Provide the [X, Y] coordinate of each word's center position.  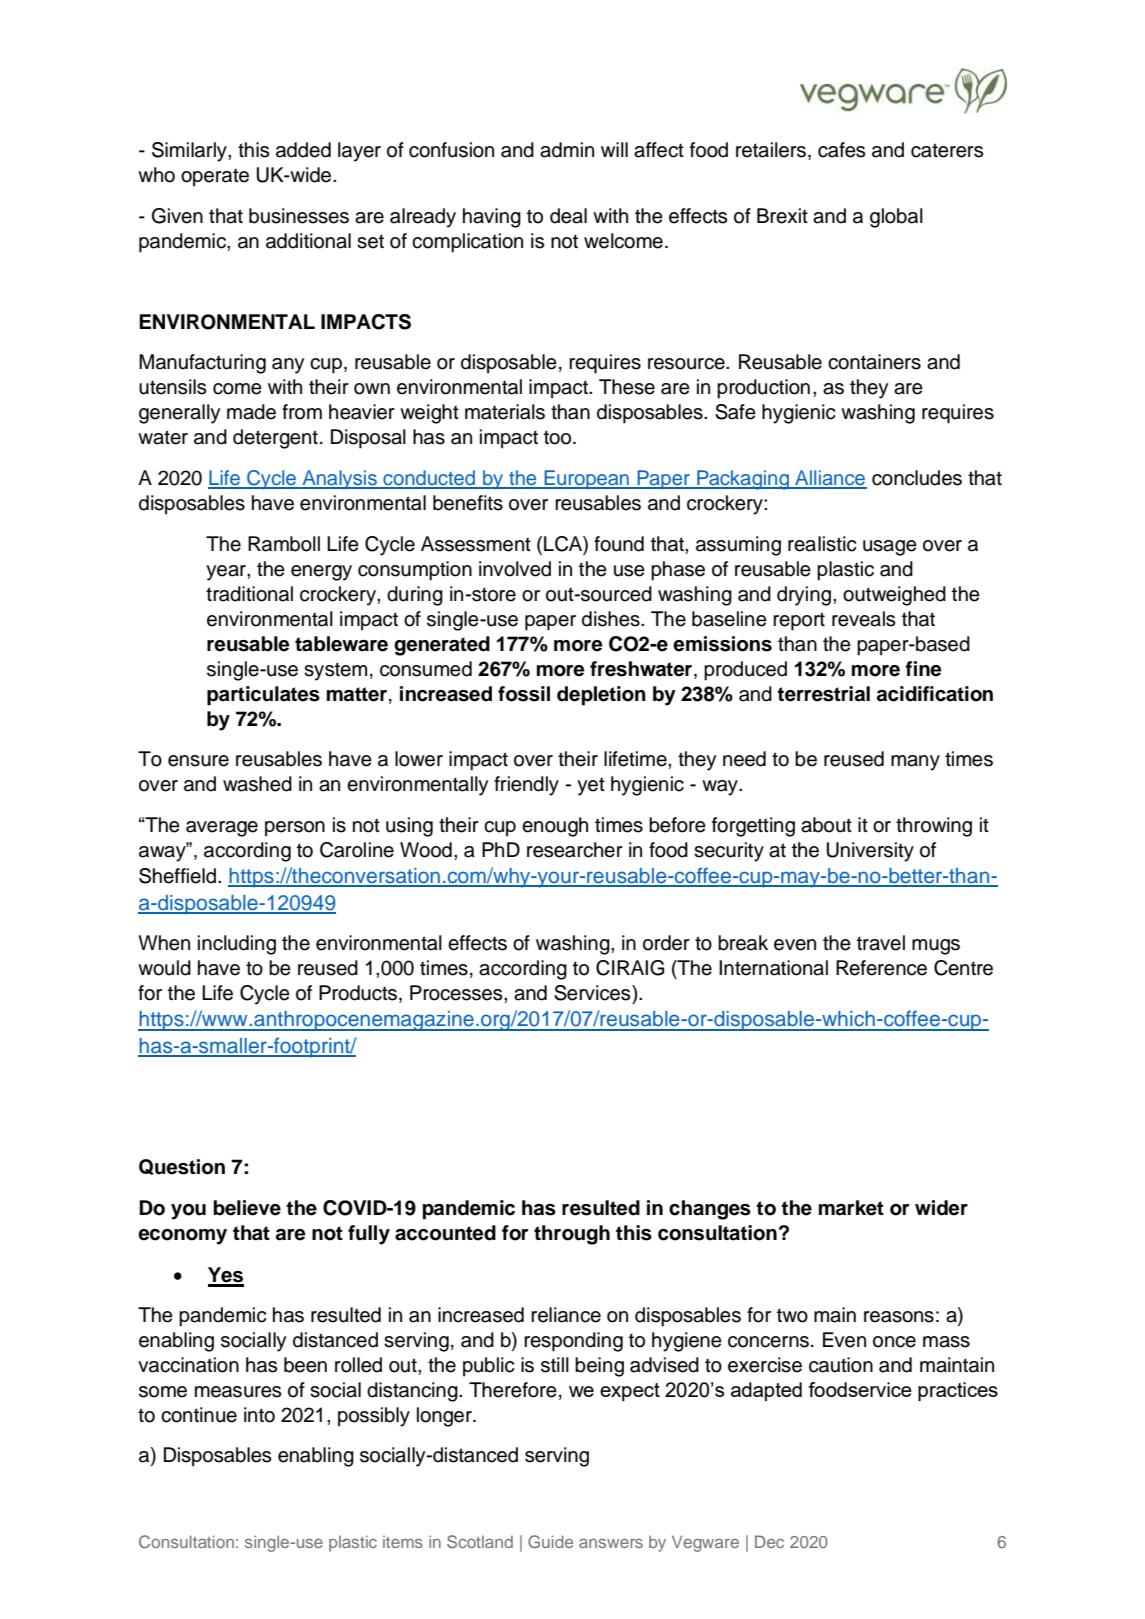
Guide [550, 1541]
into [259, 1415]
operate [215, 177]
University [870, 852]
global [896, 218]
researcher [575, 850]
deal [568, 216]
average [222, 829]
